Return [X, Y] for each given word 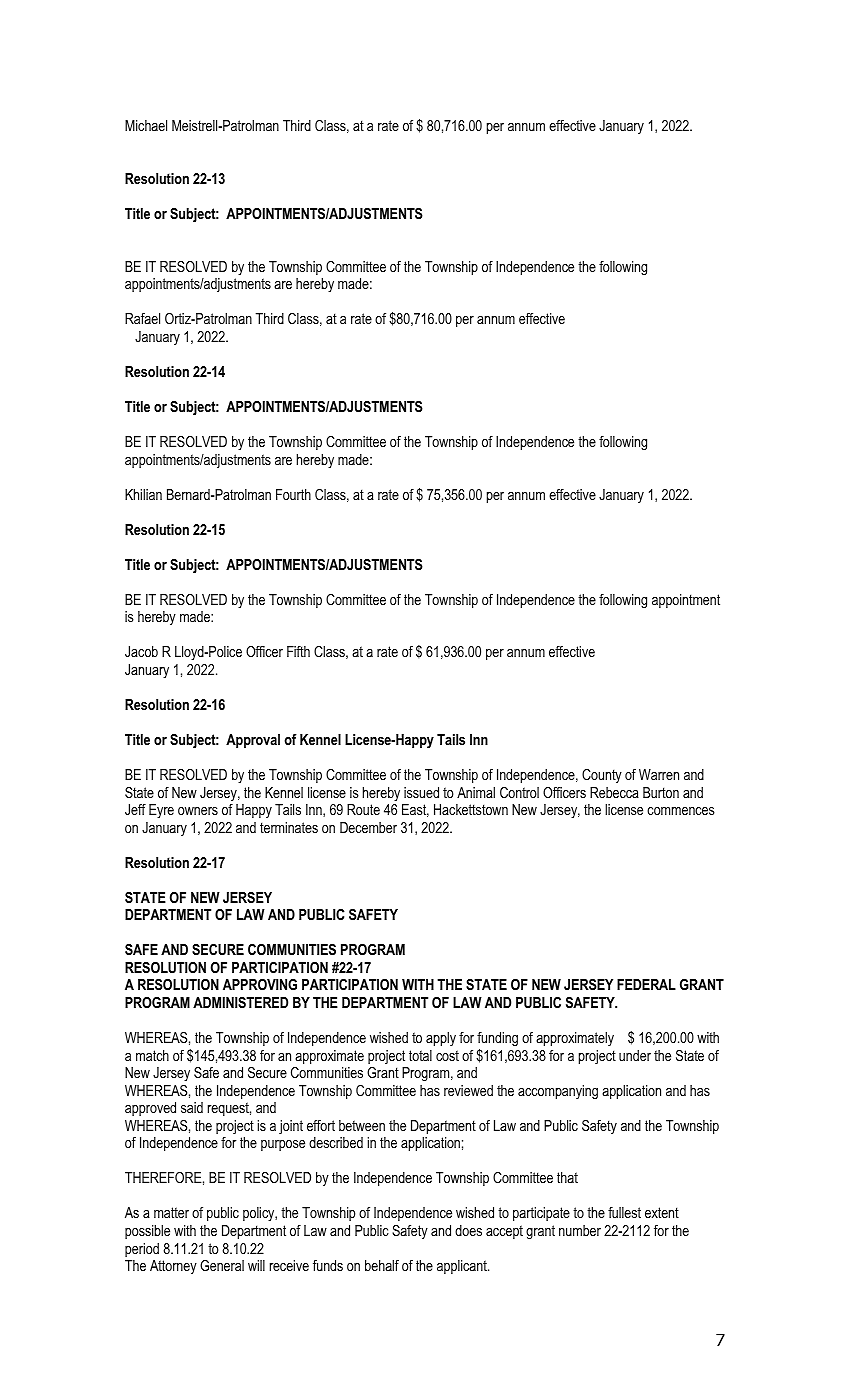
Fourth [293, 494]
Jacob [141, 651]
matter [171, 1212]
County [602, 776]
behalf [382, 1265]
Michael [146, 125]
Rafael [142, 318]
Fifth [298, 651]
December [368, 827]
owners [198, 811]
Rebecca [614, 792]
